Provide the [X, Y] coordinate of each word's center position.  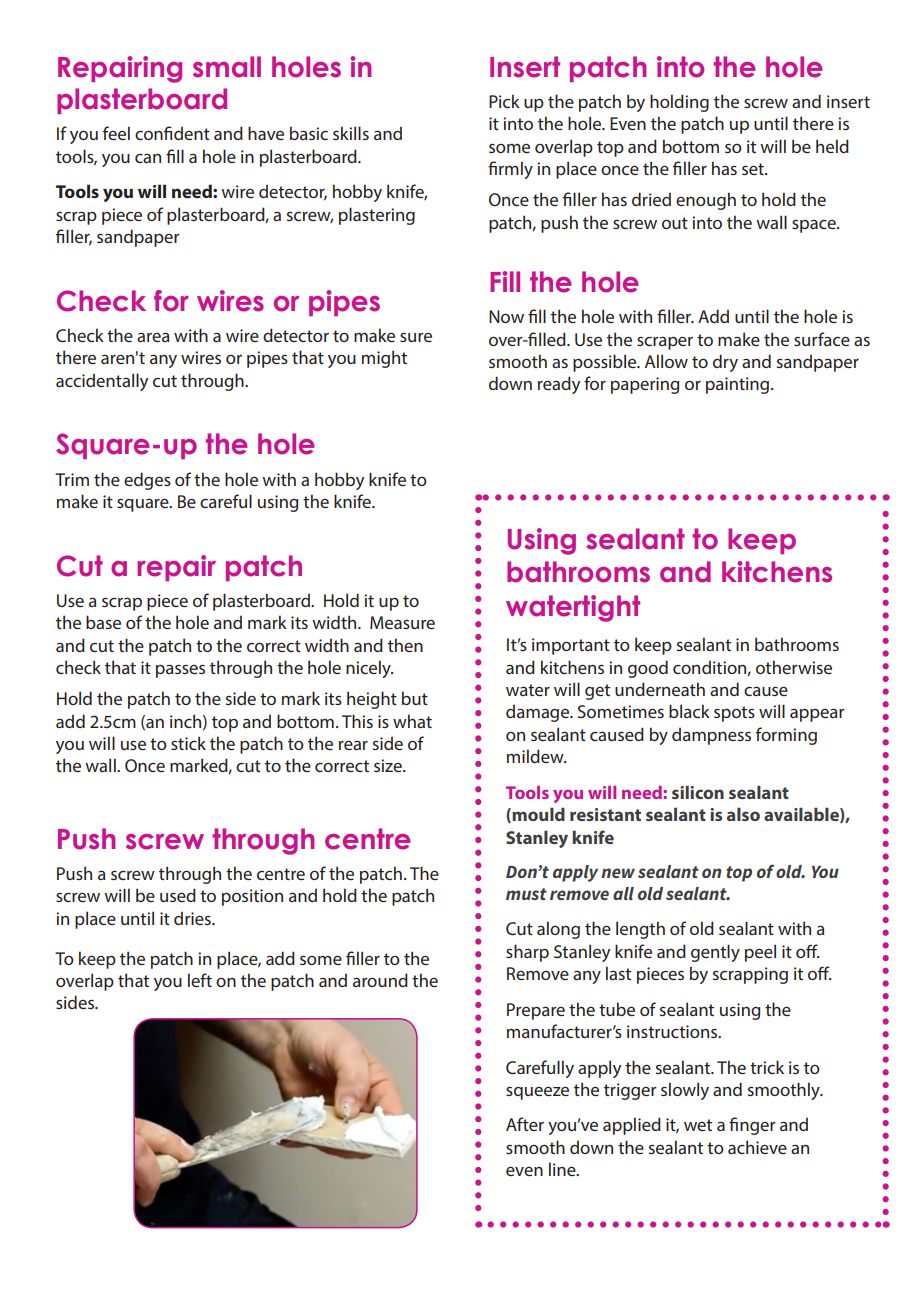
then [405, 645]
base [103, 622]
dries [193, 918]
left [200, 980]
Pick [504, 101]
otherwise [794, 667]
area [153, 337]
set [754, 169]
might [384, 359]
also [743, 814]
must [526, 894]
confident [172, 133]
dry [725, 363]
